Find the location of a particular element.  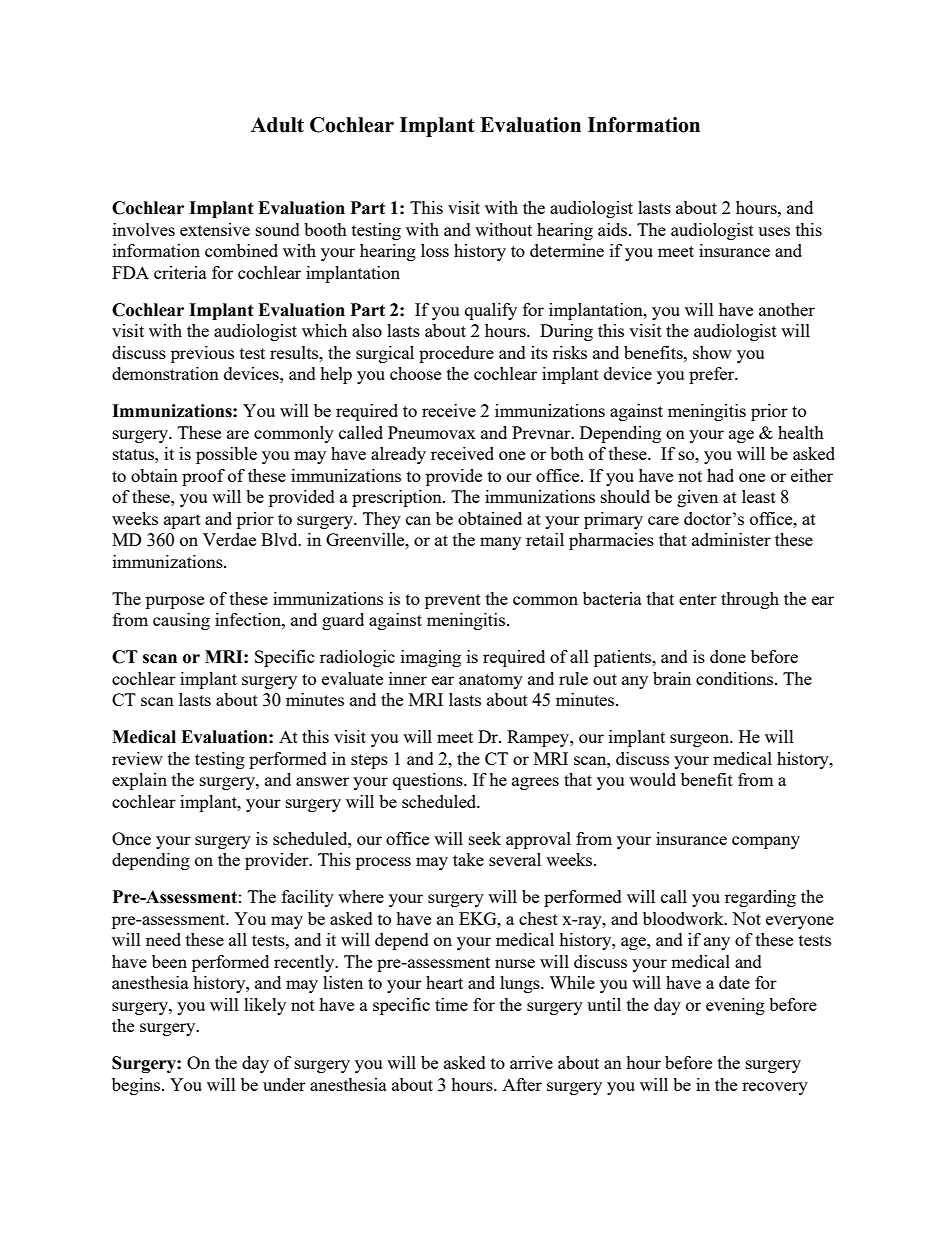

loss is located at coordinates (435, 250).
